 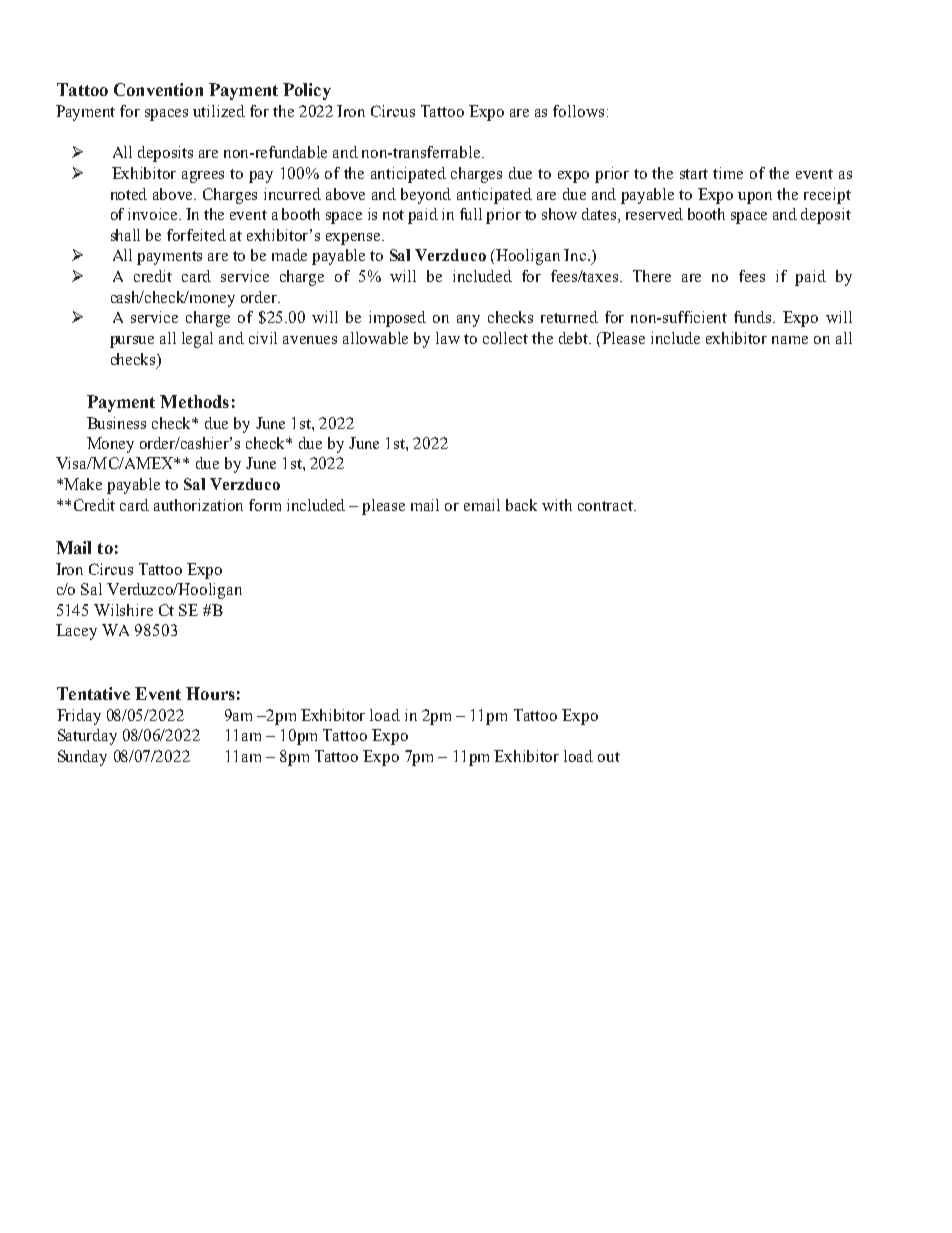 What do you see at coordinates (790, 340) in the page?
I see `name` at bounding box center [790, 340].
